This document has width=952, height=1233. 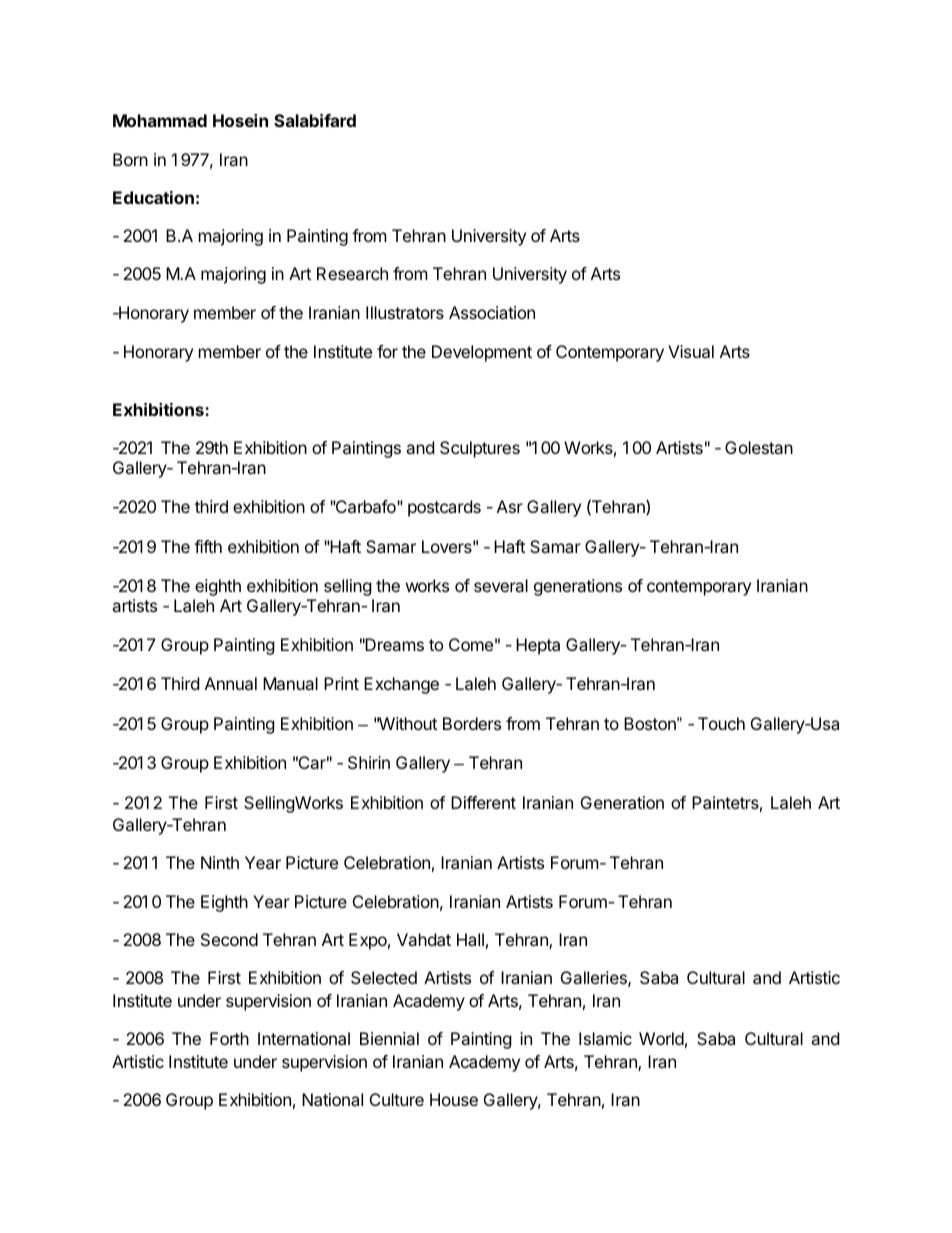 What do you see at coordinates (471, 644) in the document?
I see `Come` at bounding box center [471, 644].
